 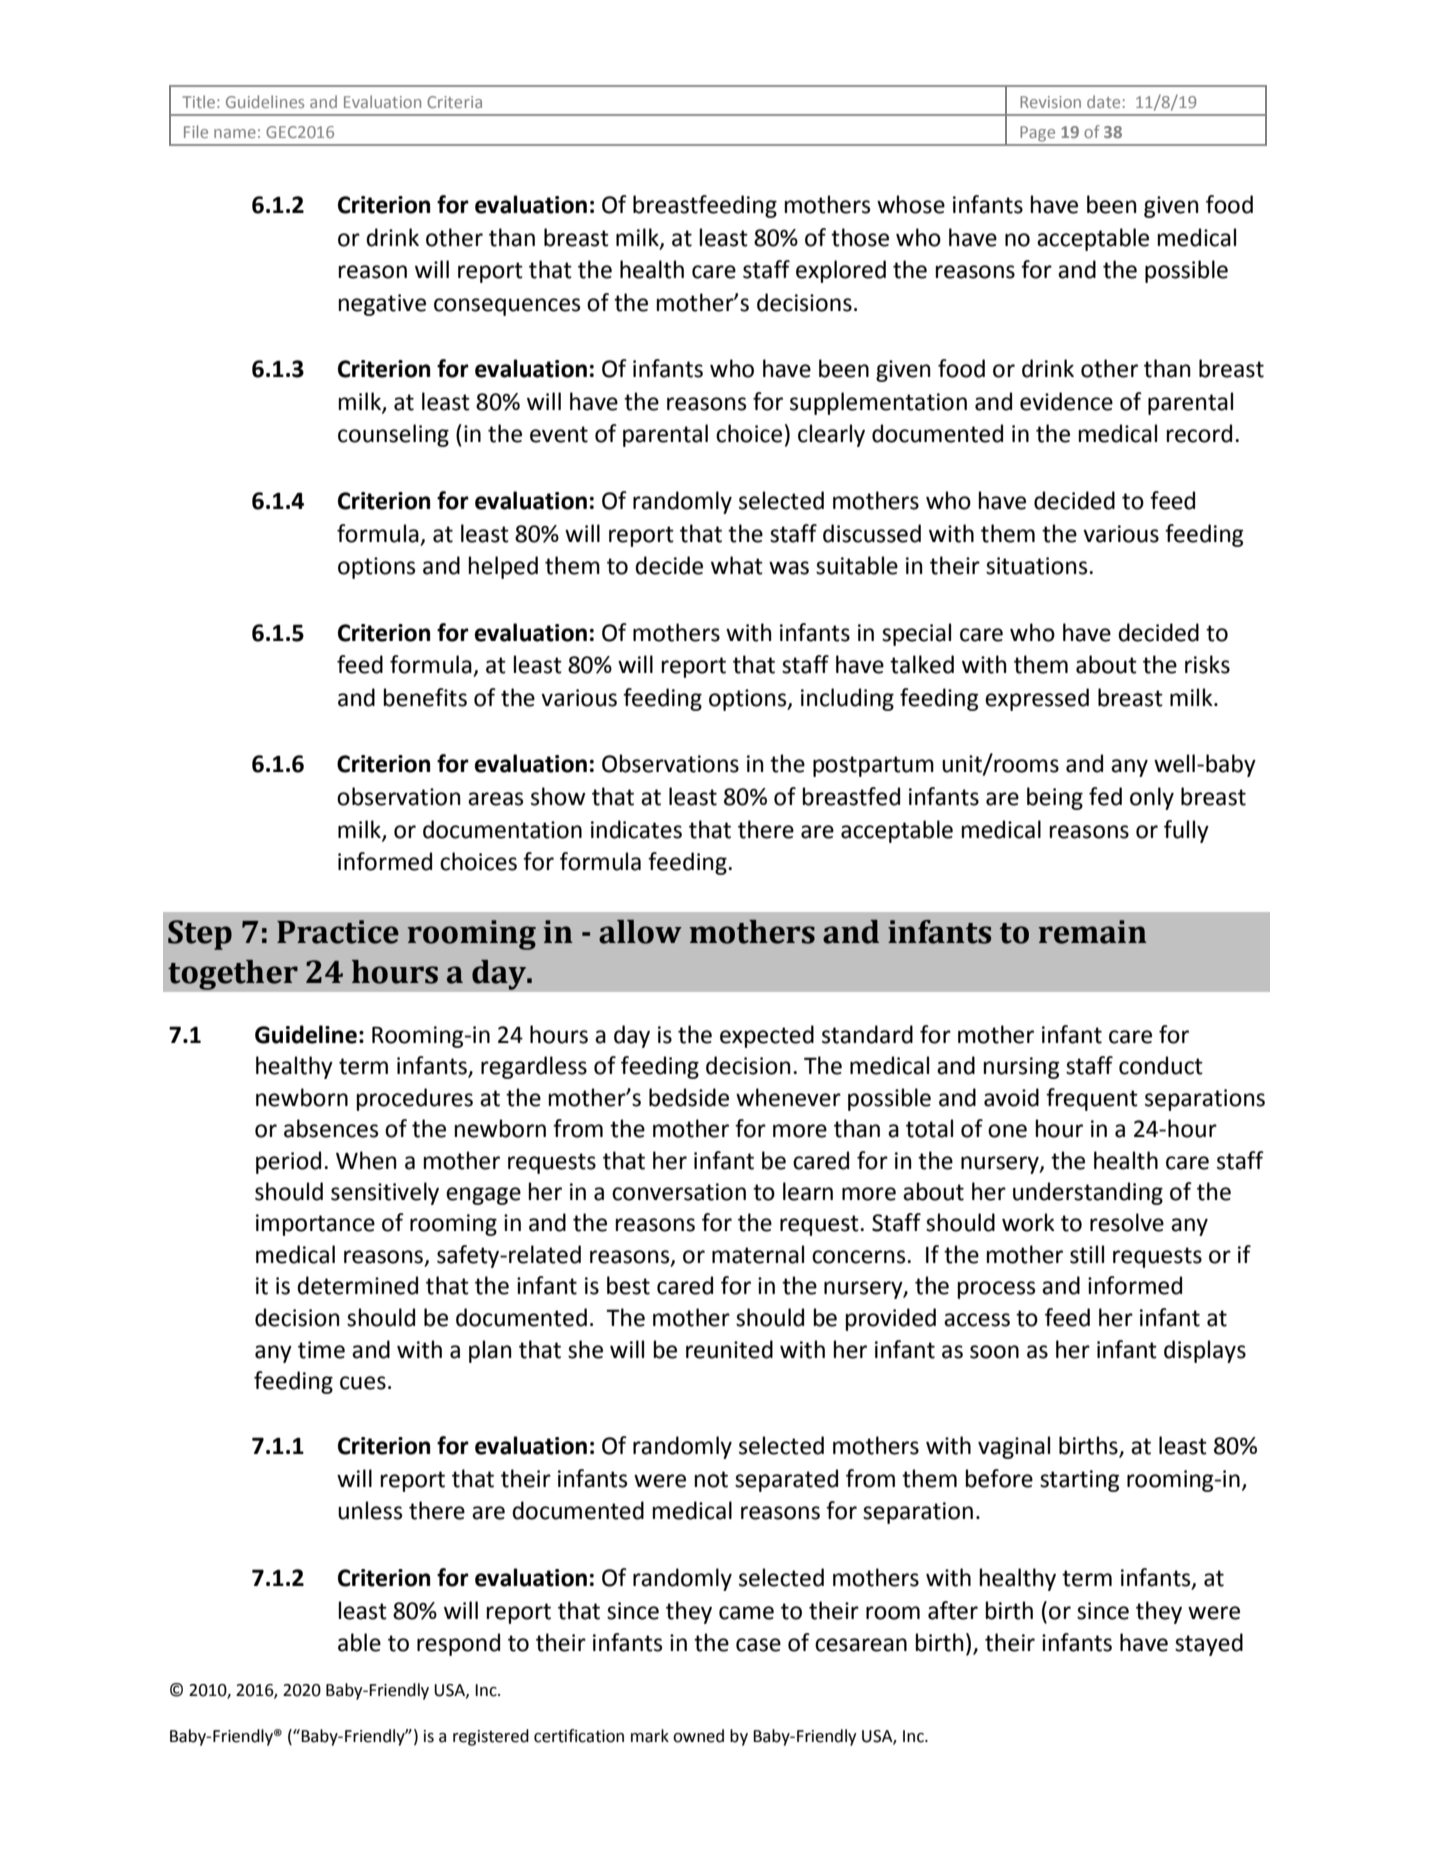 What do you see at coordinates (640, 932) in the page?
I see `allow` at bounding box center [640, 932].
